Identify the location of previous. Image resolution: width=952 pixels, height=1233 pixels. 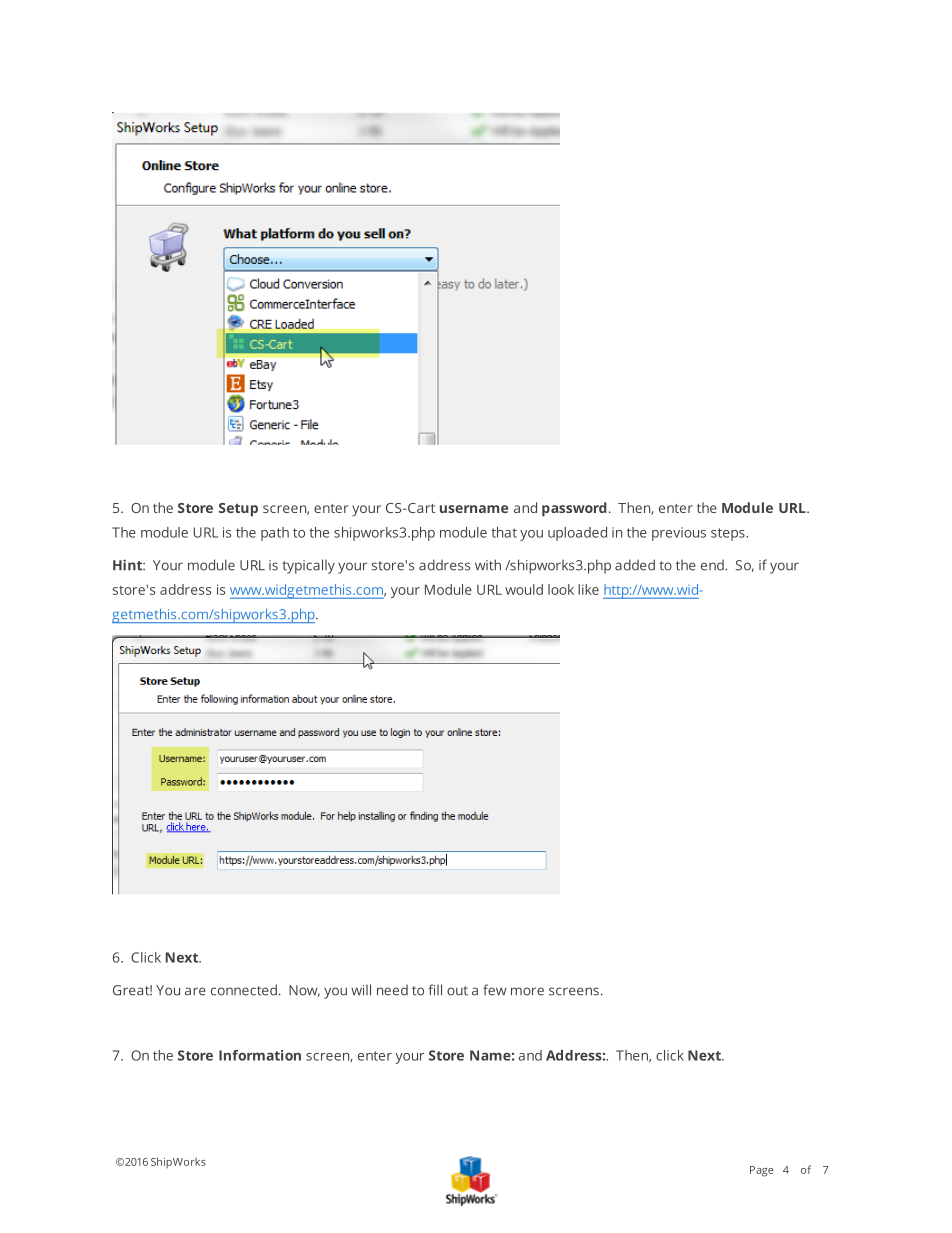
(679, 534).
